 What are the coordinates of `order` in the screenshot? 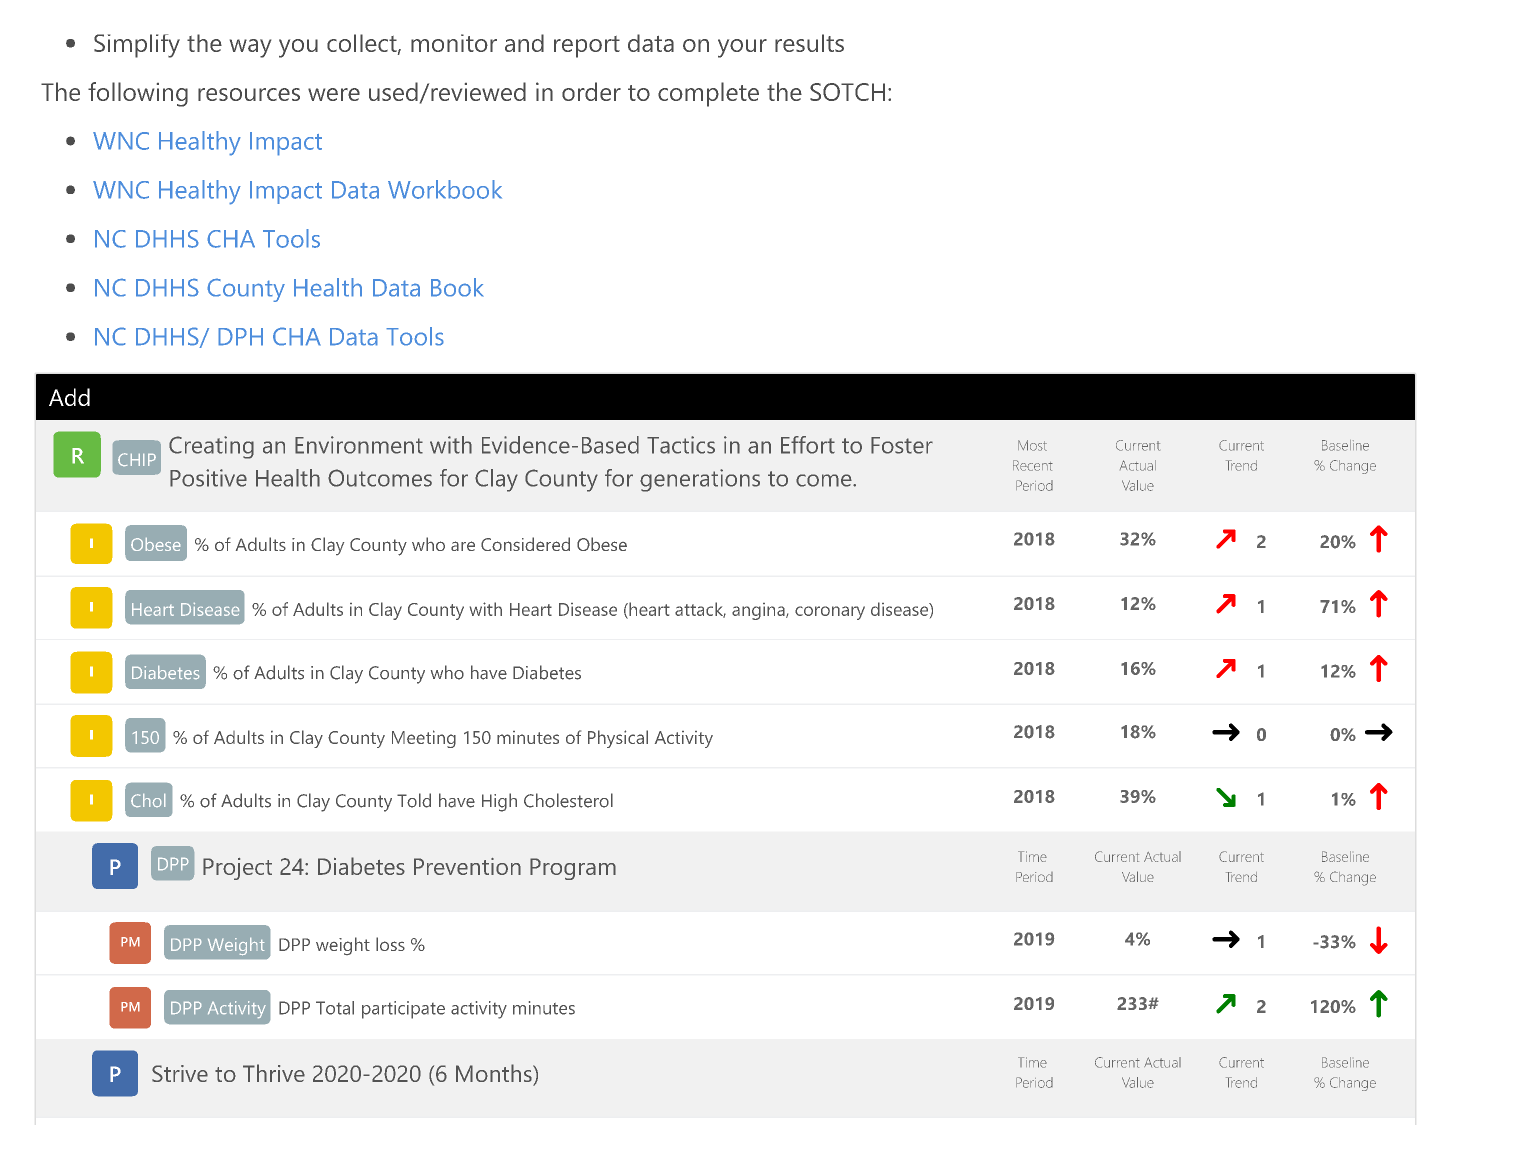 It's located at (591, 91).
